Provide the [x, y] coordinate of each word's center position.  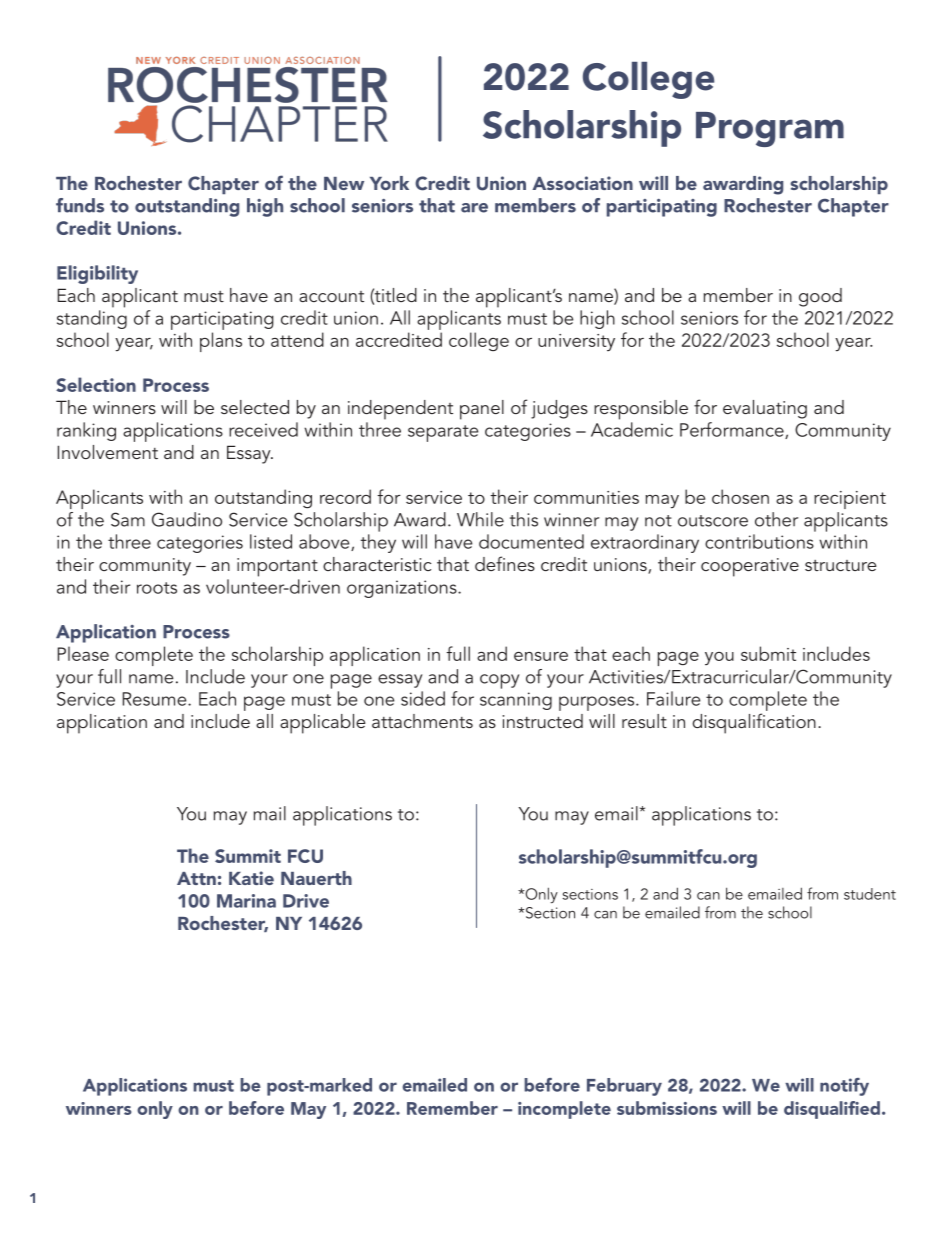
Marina [246, 901]
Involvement [108, 452]
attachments [422, 721]
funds [80, 205]
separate [443, 433]
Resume [156, 699]
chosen [740, 496]
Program [770, 129]
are [474, 208]
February [624, 1087]
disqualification [754, 723]
